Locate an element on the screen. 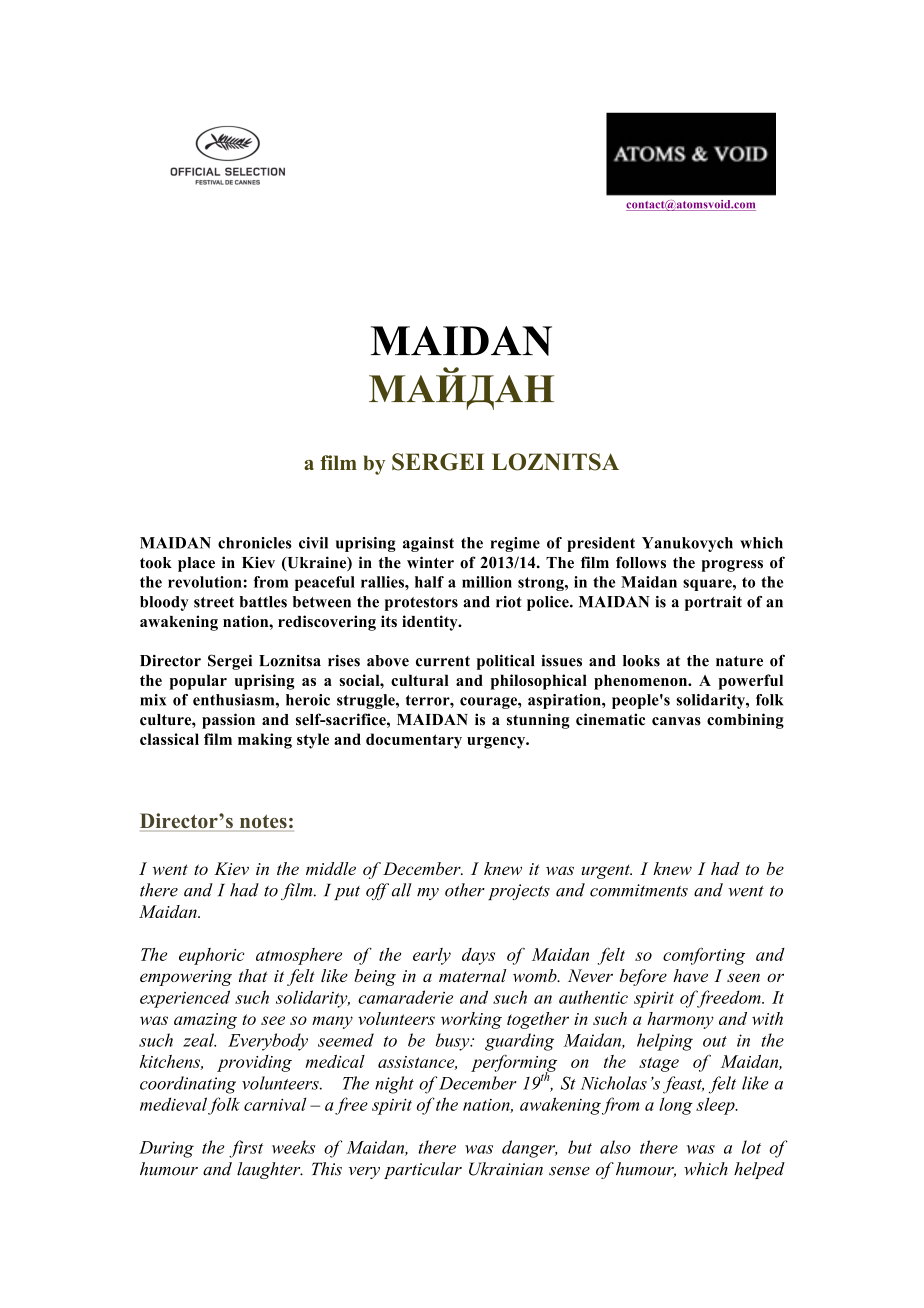  notes is located at coordinates (263, 822).
